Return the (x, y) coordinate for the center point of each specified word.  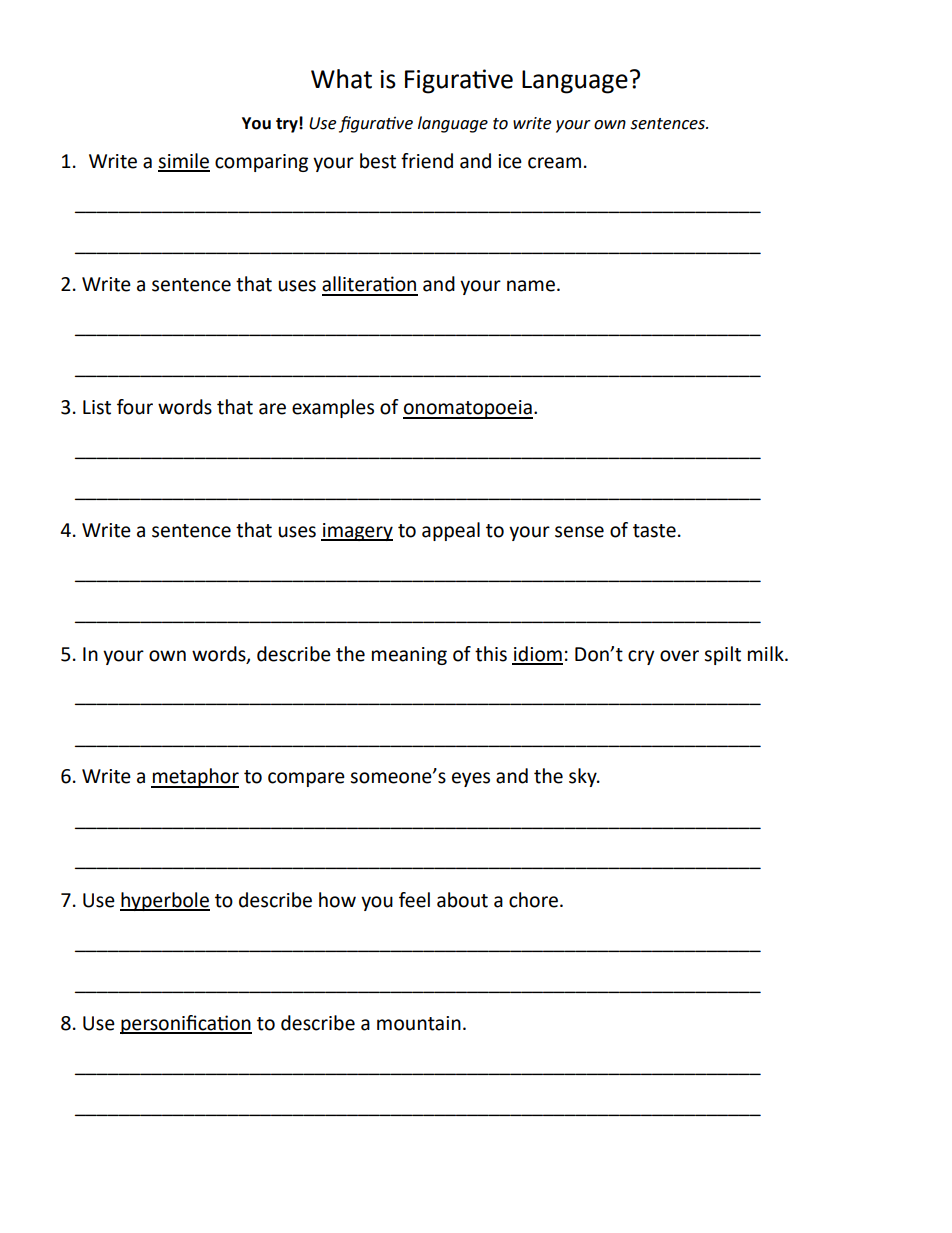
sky (584, 777)
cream (554, 163)
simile (184, 162)
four (135, 407)
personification (186, 1024)
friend (427, 161)
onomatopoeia (468, 409)
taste (654, 531)
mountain (419, 1023)
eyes (471, 779)
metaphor (195, 778)
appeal (451, 531)
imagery (357, 532)
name (531, 286)
